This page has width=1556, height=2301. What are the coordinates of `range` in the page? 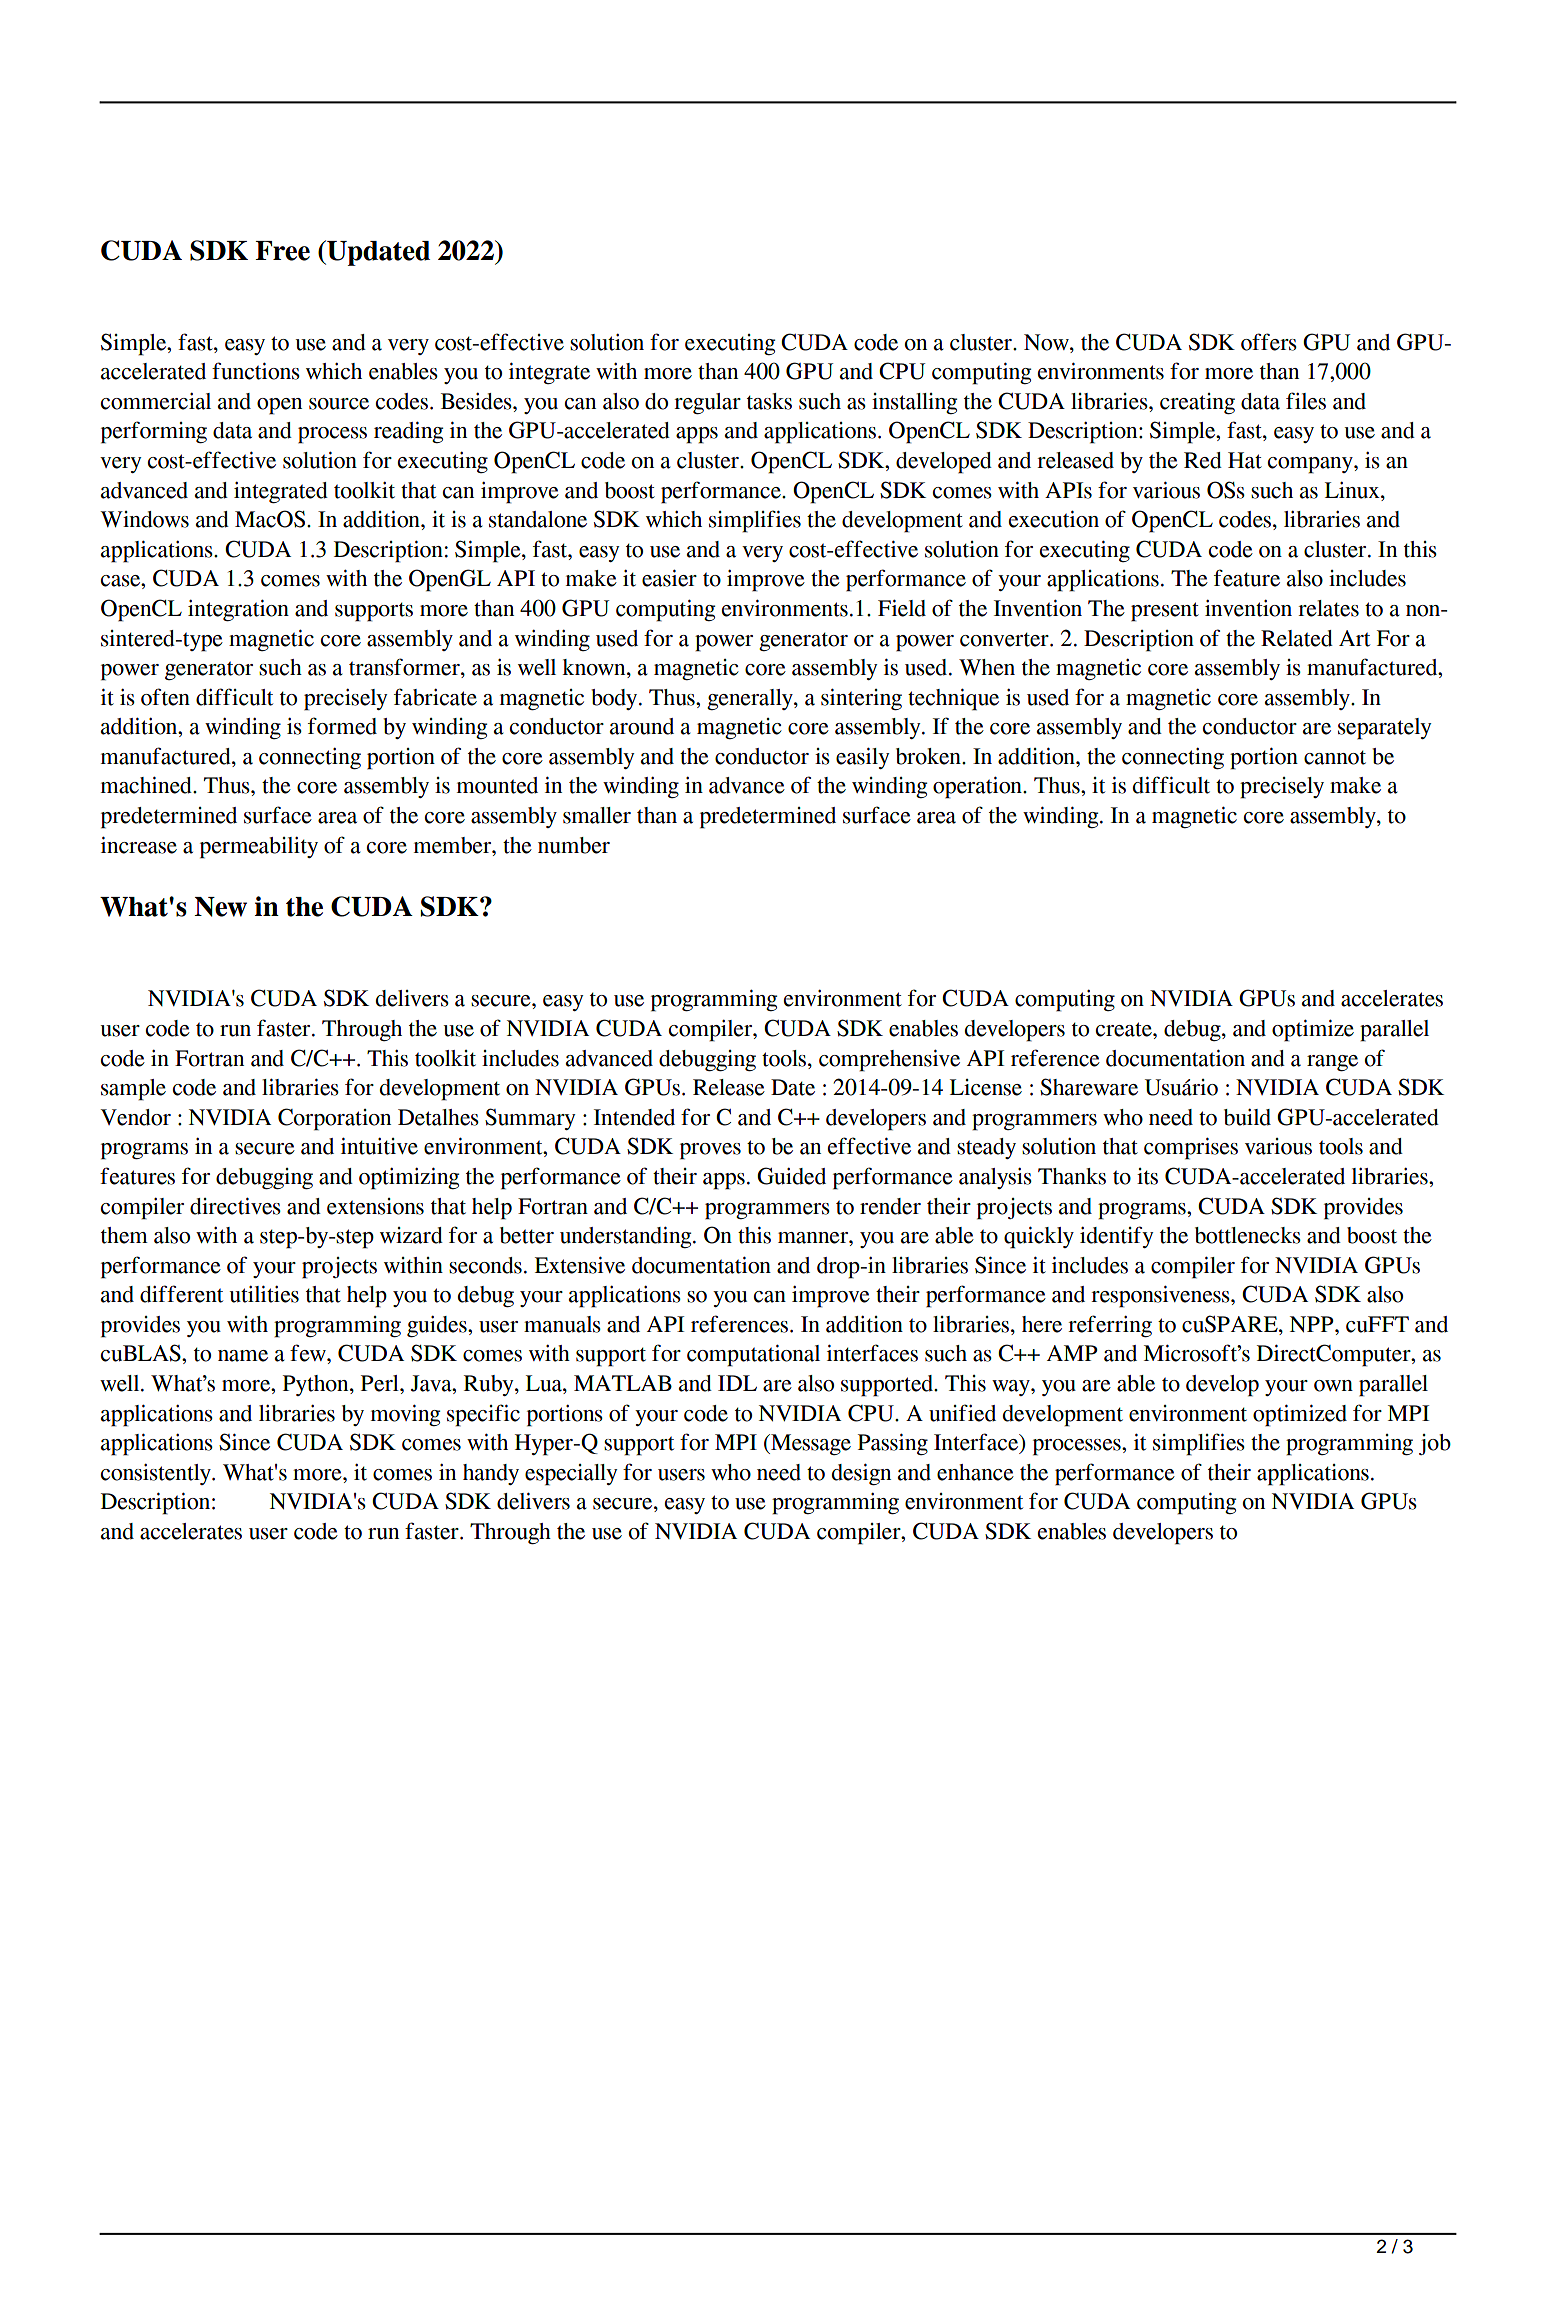 It's located at (1332, 1063).
